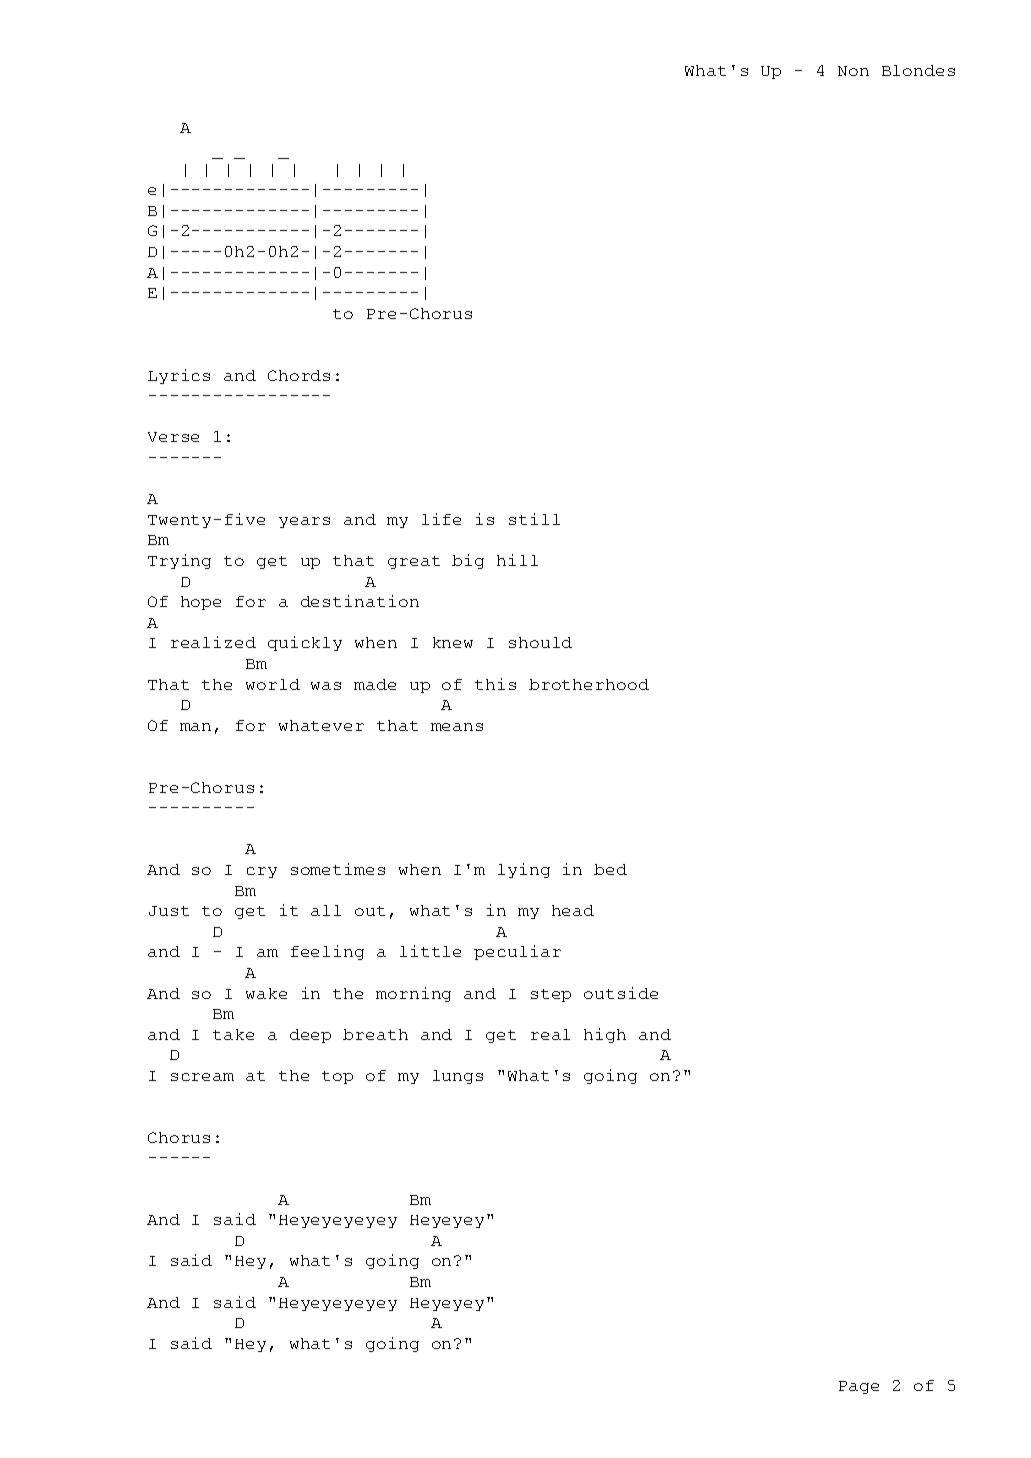  Describe the element at coordinates (202, 1077) in the screenshot. I see `scream` at that location.
